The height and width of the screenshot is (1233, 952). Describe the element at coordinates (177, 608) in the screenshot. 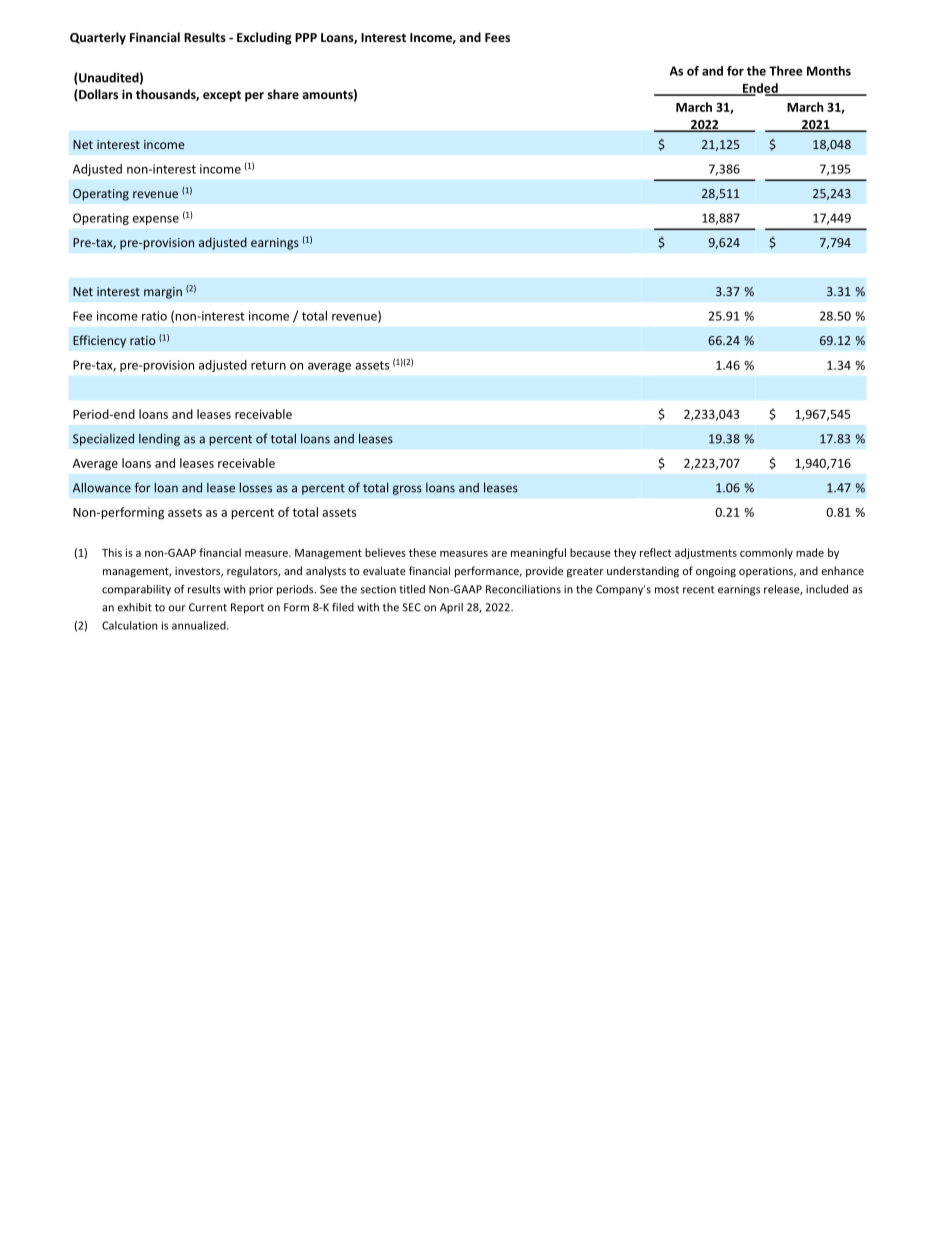

I see `our` at that location.
